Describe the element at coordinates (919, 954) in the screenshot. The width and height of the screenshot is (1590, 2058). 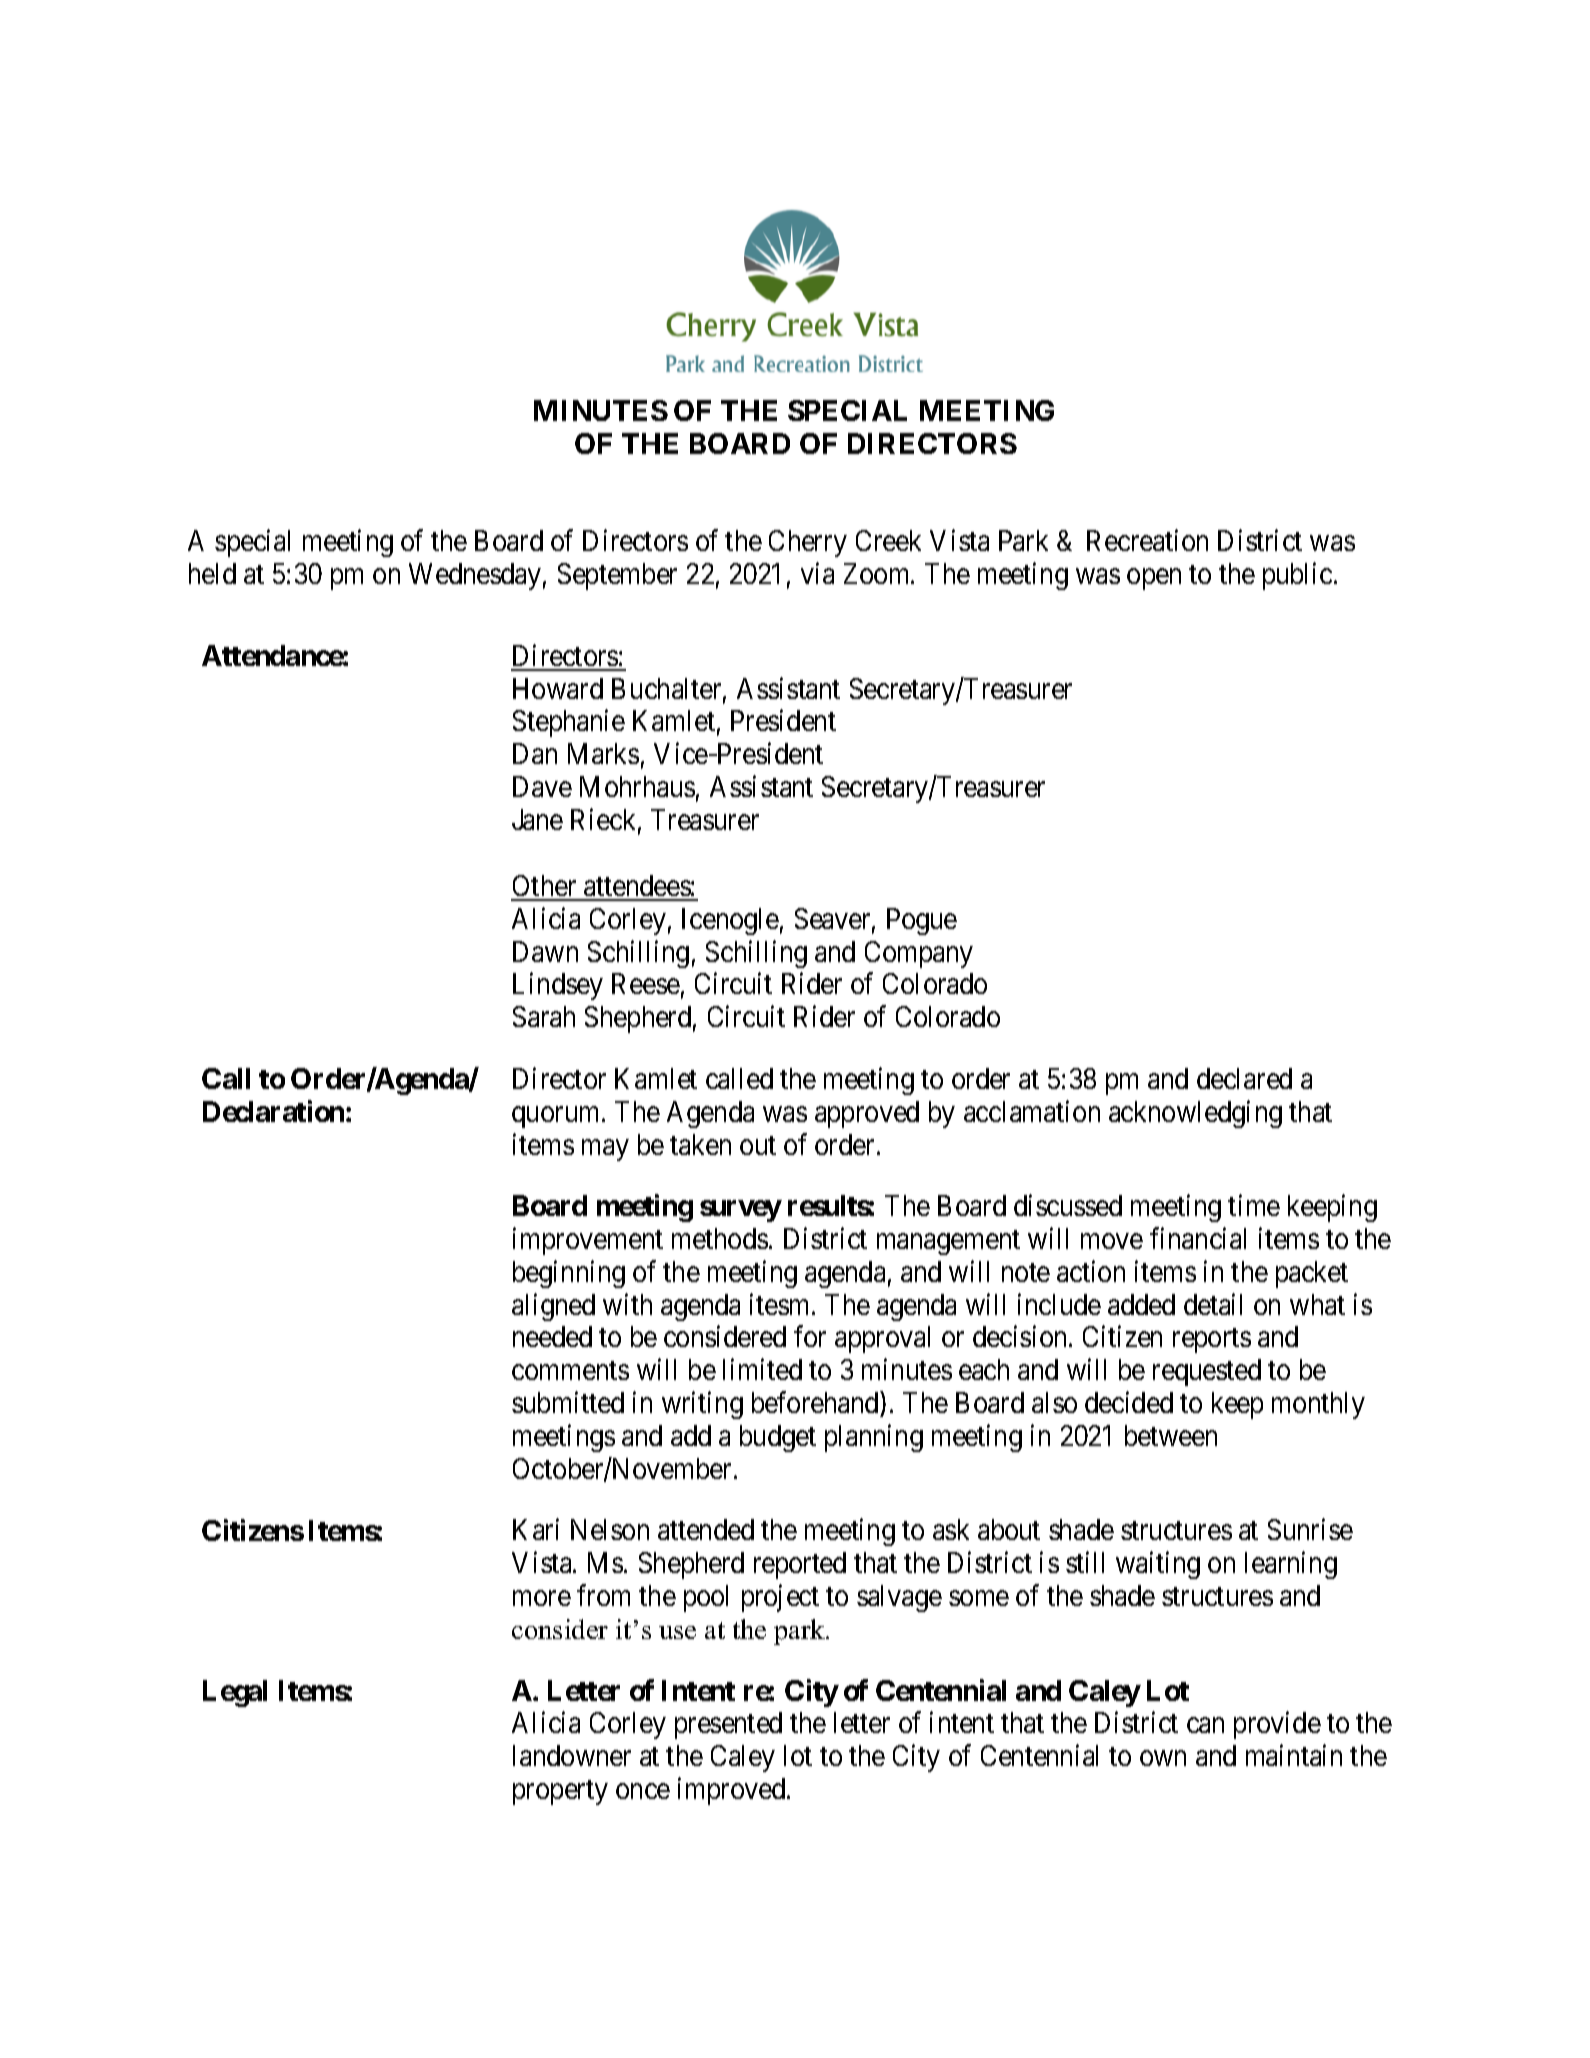
I see `Company` at that location.
